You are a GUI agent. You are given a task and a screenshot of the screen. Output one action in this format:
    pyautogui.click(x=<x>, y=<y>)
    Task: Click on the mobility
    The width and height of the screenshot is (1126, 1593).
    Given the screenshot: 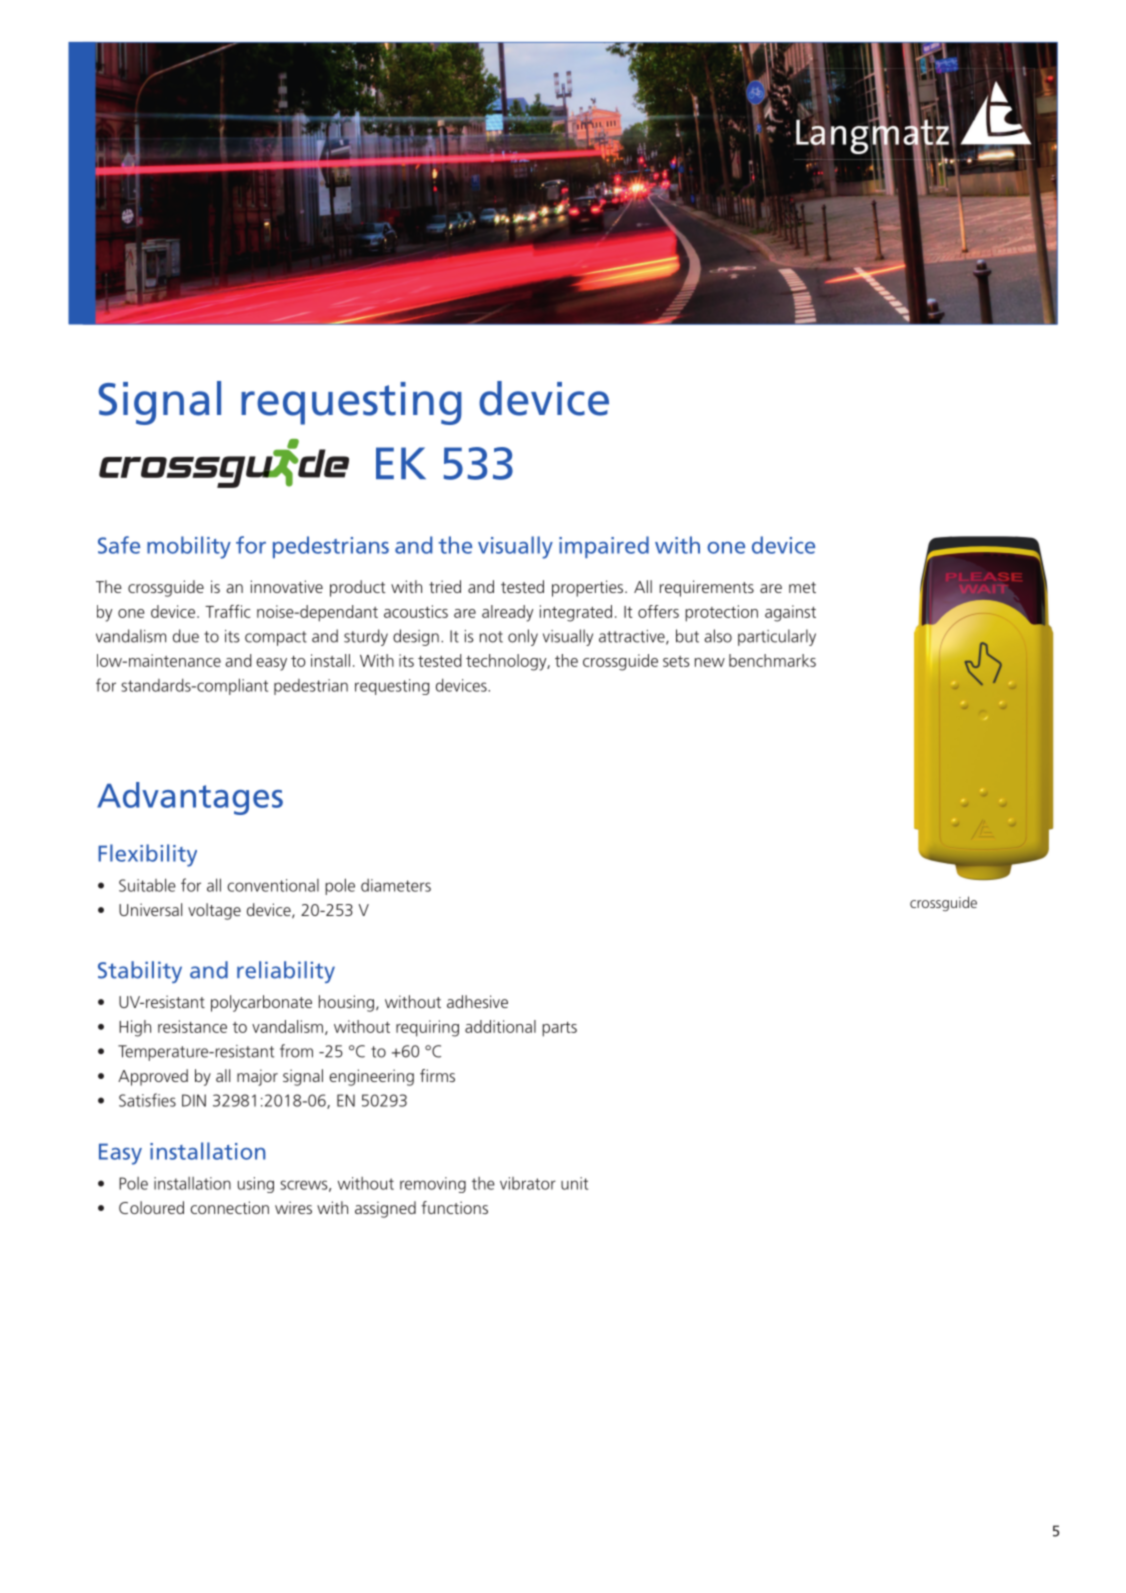 What is the action you would take?
    pyautogui.click(x=189, y=547)
